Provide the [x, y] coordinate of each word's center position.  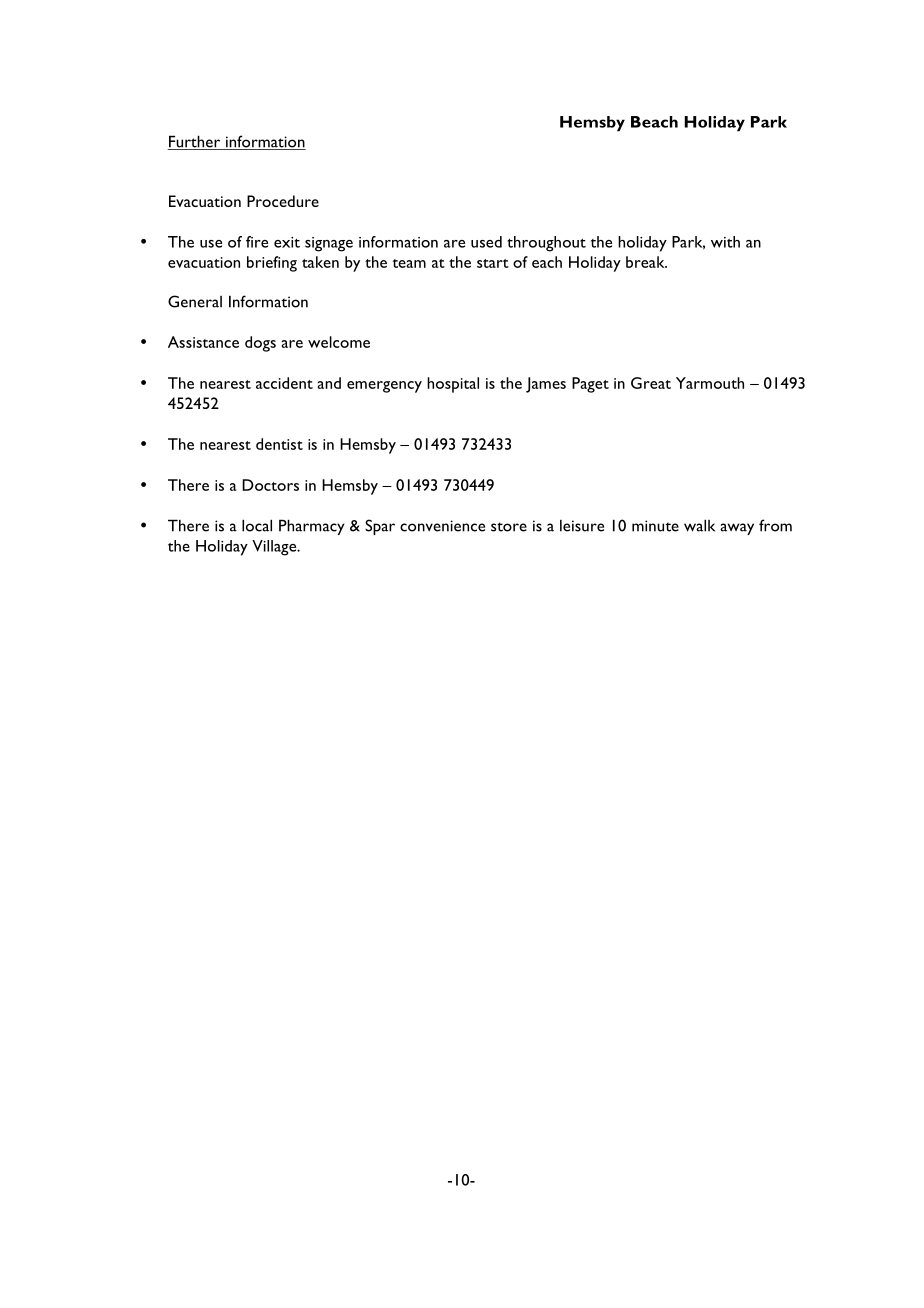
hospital [453, 385]
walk [699, 525]
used [486, 242]
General [195, 301]
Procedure [283, 201]
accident [284, 383]
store [509, 527]
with [725, 242]
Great [651, 383]
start [493, 263]
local [257, 525]
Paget [590, 385]
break [646, 262]
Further [195, 142]
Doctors [270, 485]
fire [257, 242]
